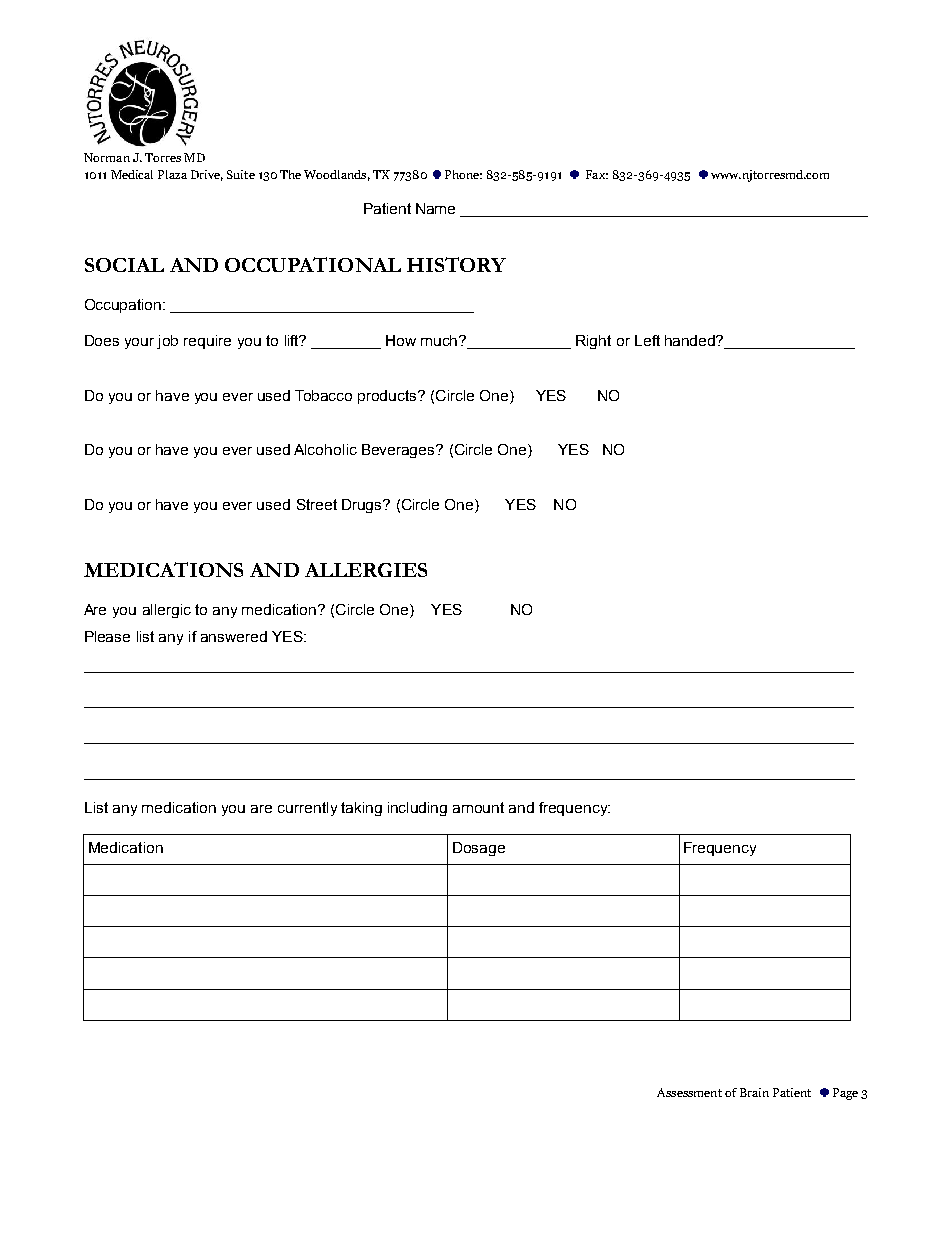 This screenshot has width=952, height=1233. What do you see at coordinates (417, 809) in the screenshot?
I see `including` at bounding box center [417, 809].
